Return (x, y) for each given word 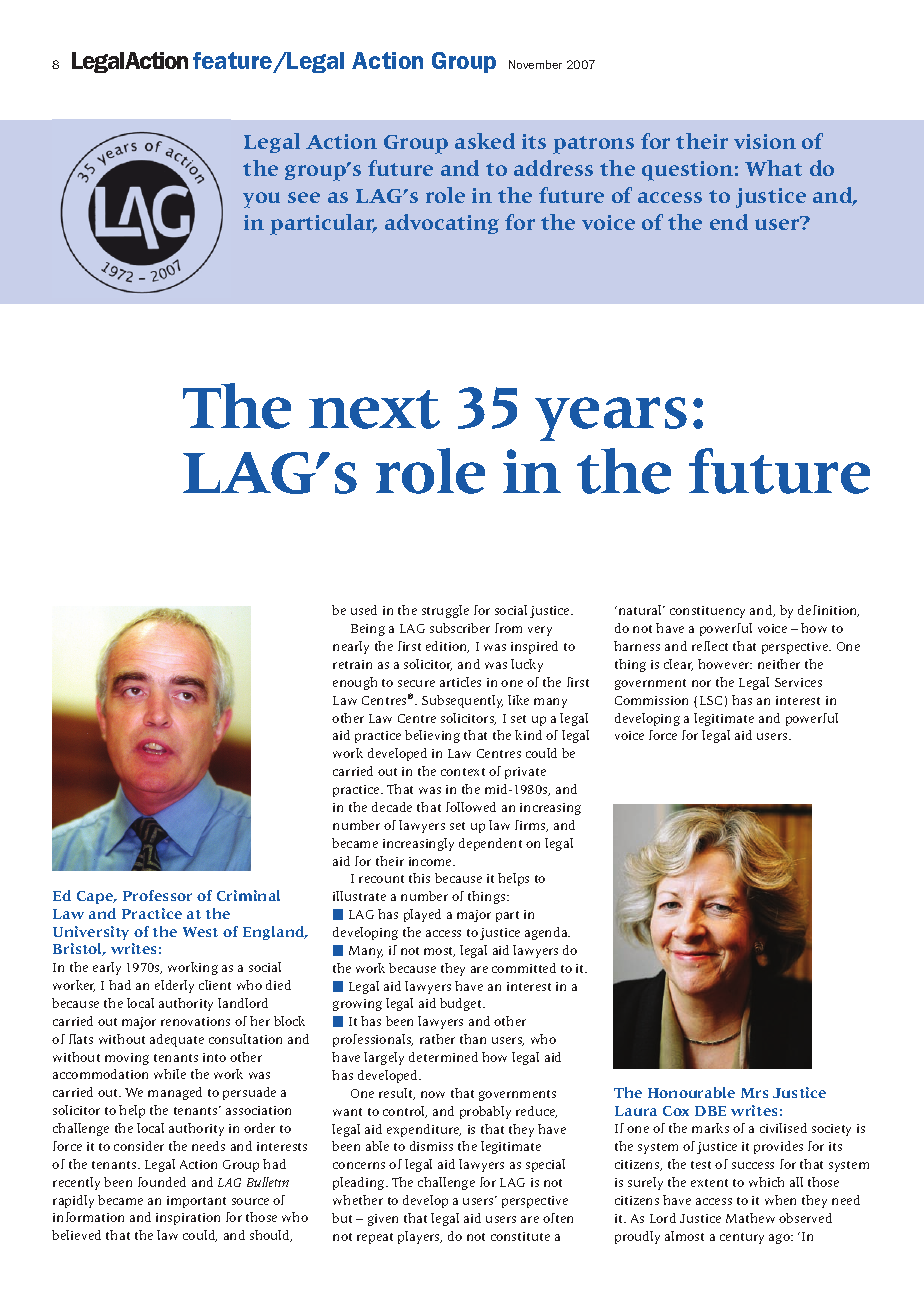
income (431, 861)
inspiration (188, 1219)
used (364, 610)
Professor (157, 895)
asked (485, 141)
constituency (707, 612)
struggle (445, 611)
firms (531, 826)
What (773, 168)
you (261, 200)
